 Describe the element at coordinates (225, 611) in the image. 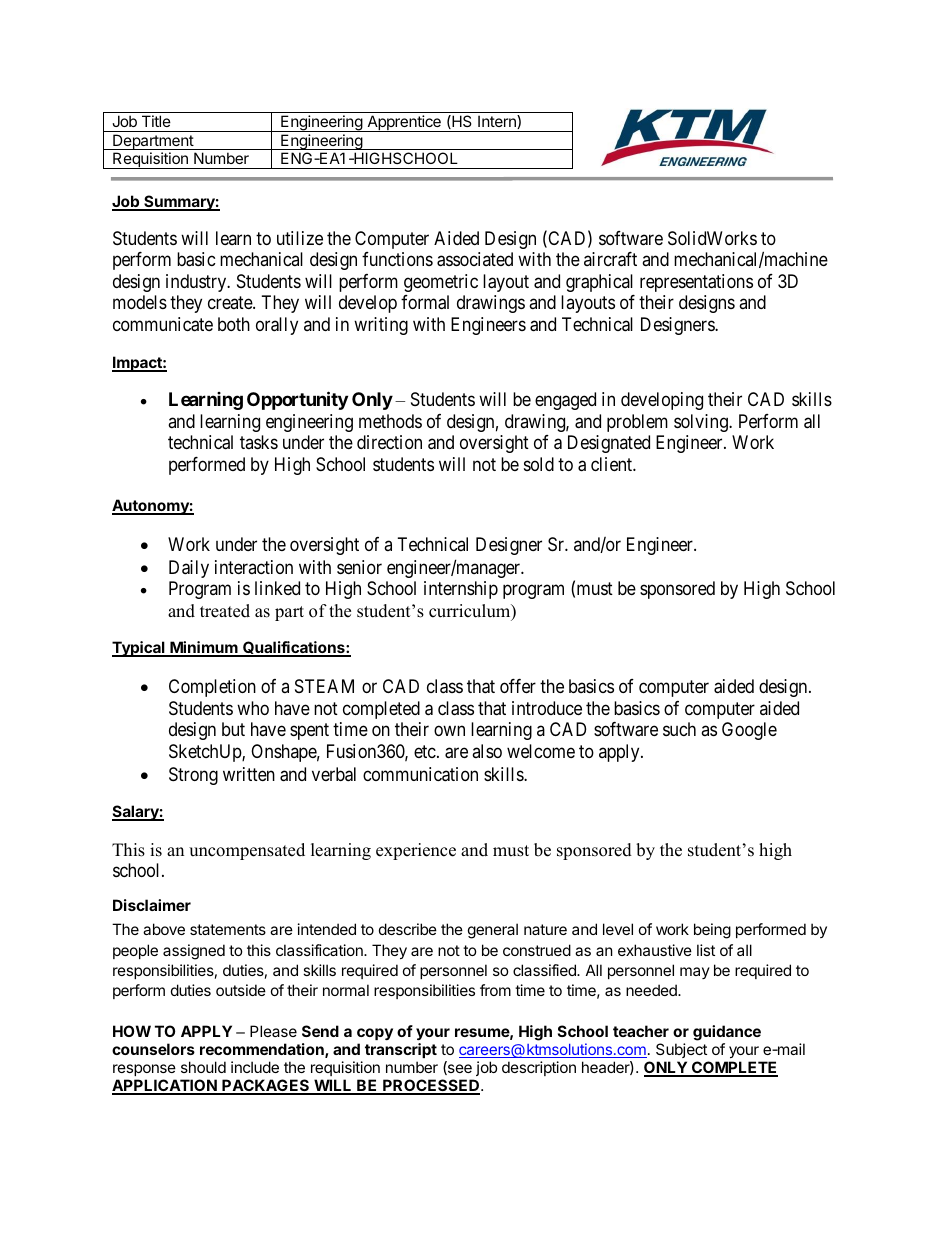

I see `treated` at that location.
